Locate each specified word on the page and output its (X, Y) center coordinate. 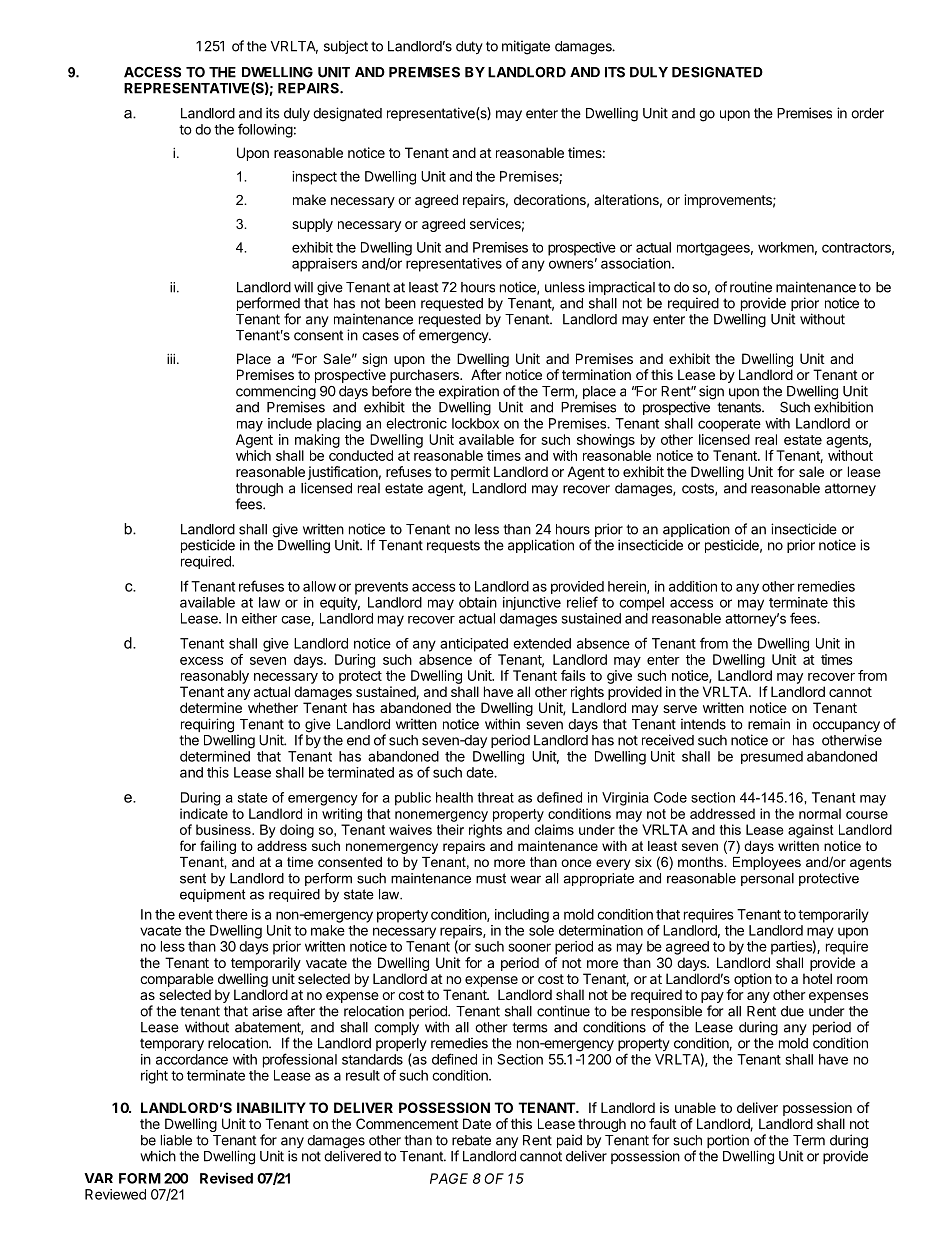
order (867, 113)
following (265, 130)
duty (469, 47)
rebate (471, 1140)
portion (728, 1141)
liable (176, 1140)
